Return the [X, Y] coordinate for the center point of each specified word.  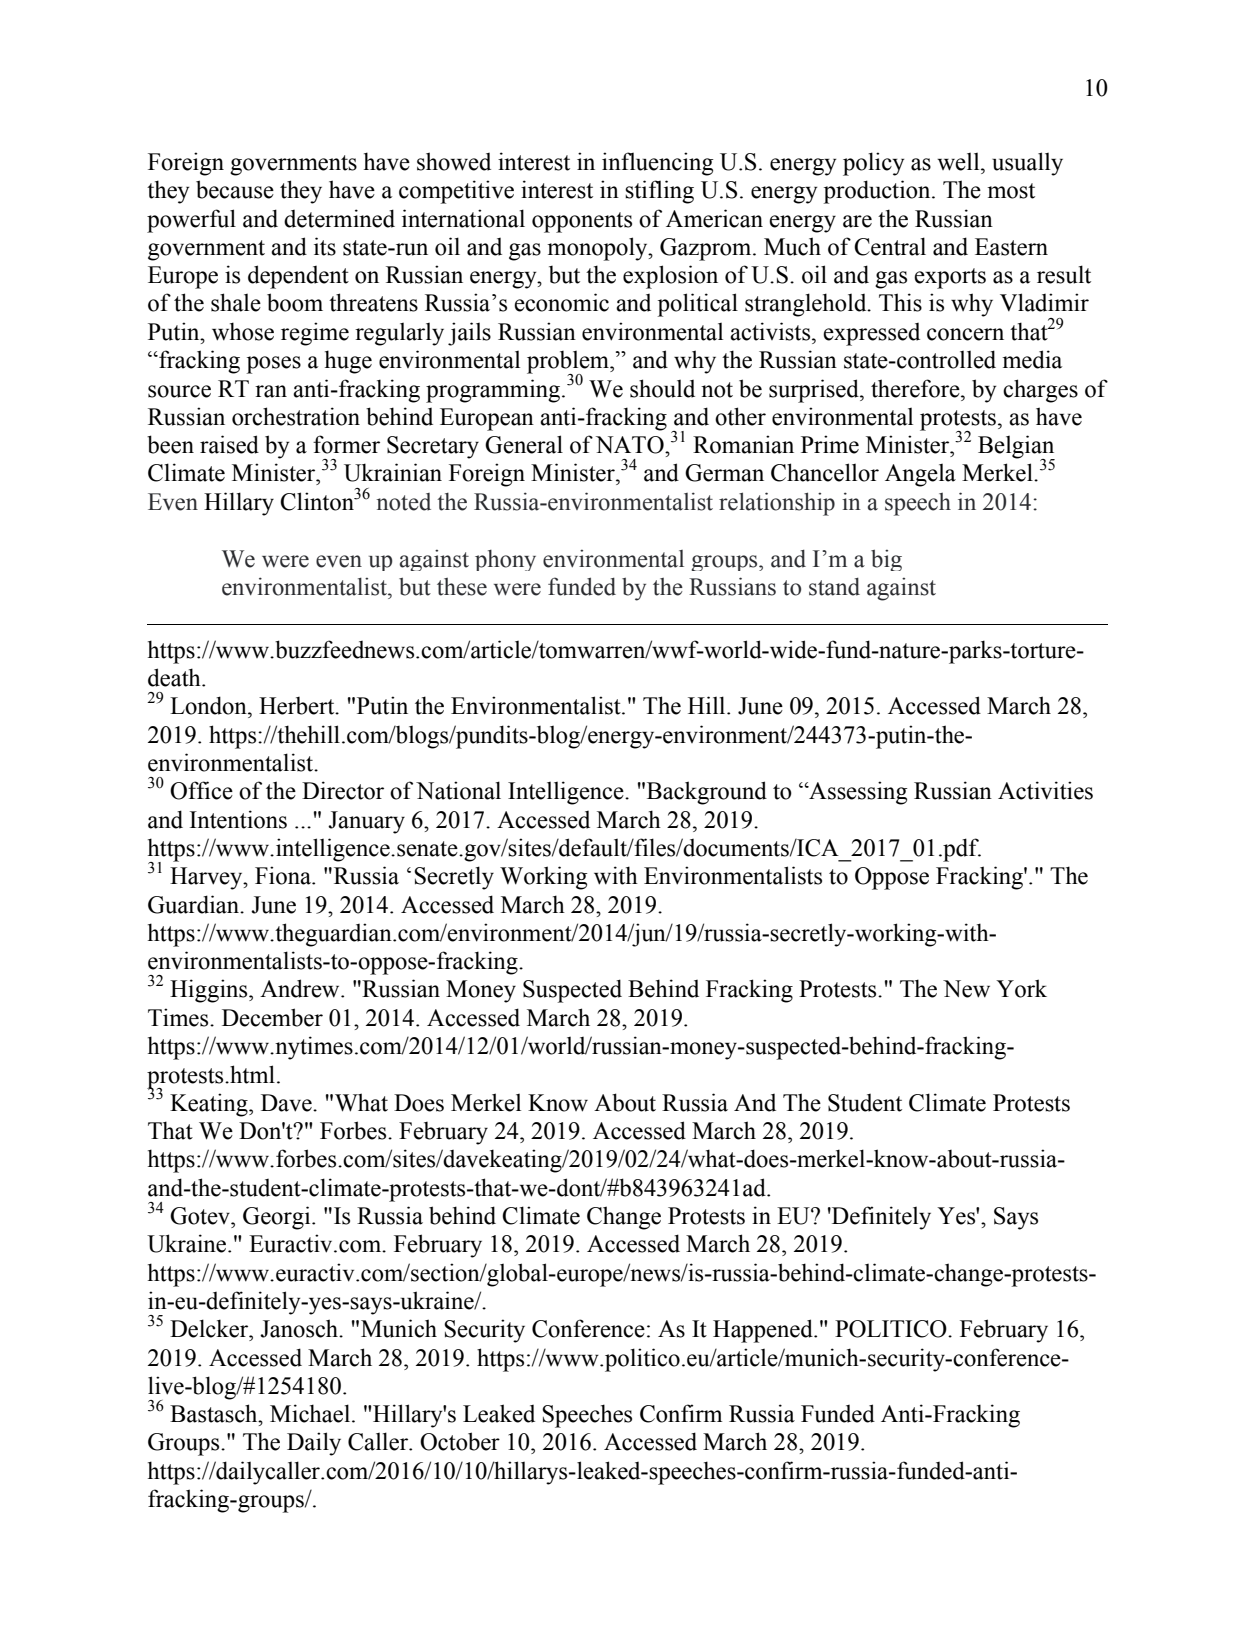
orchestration [296, 416]
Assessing [857, 793]
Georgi [278, 1218]
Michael [311, 1413]
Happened [764, 1331]
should [662, 388]
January [366, 822]
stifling [659, 192]
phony [505, 560]
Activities [1045, 790]
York [1021, 988]
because [235, 189]
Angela [920, 475]
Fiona [284, 875]
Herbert [298, 706]
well [959, 161]
